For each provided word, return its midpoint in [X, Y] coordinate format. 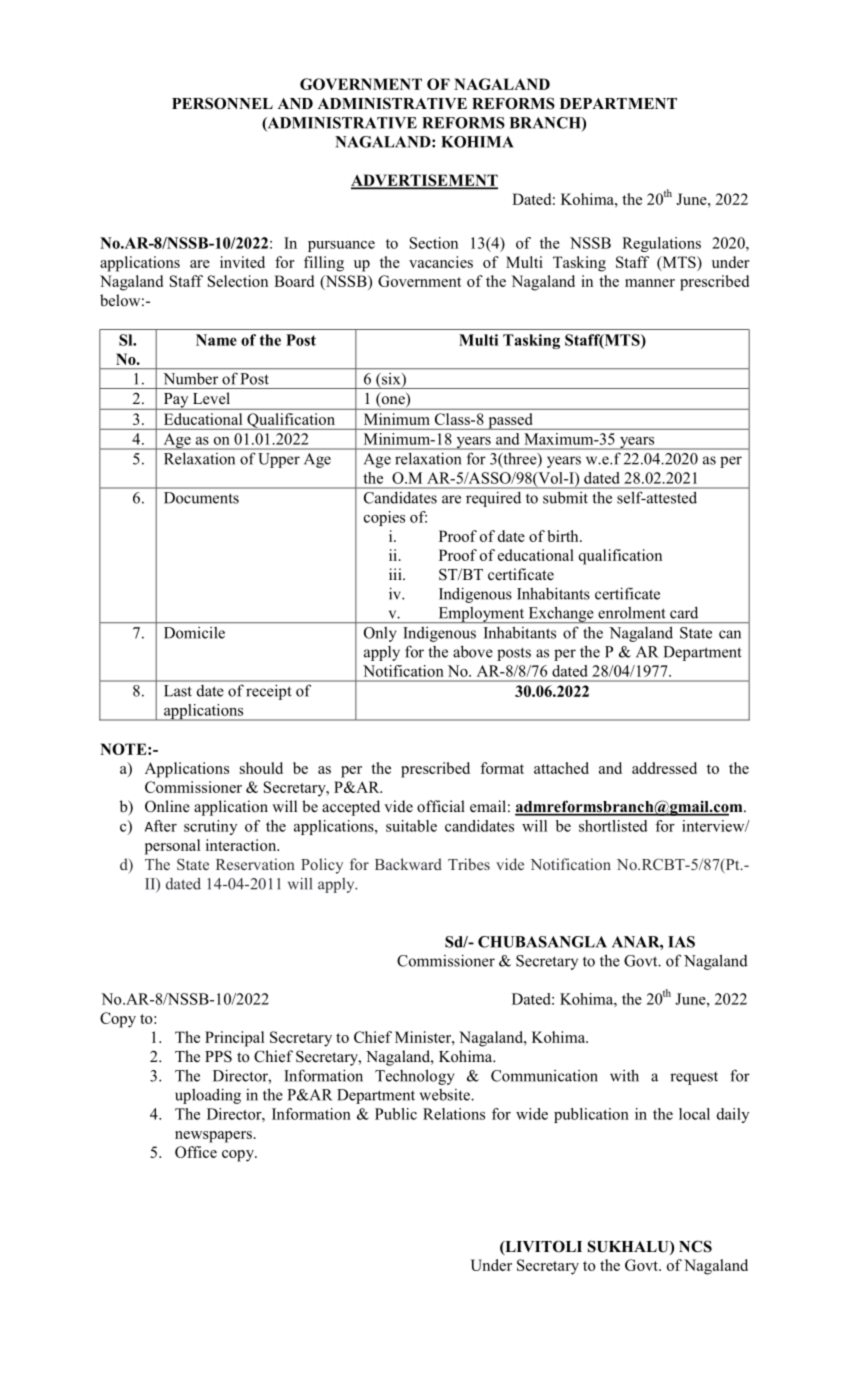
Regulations [661, 244]
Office [196, 1152]
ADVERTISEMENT [424, 181]
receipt [269, 692]
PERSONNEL [222, 103]
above [473, 651]
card [684, 612]
